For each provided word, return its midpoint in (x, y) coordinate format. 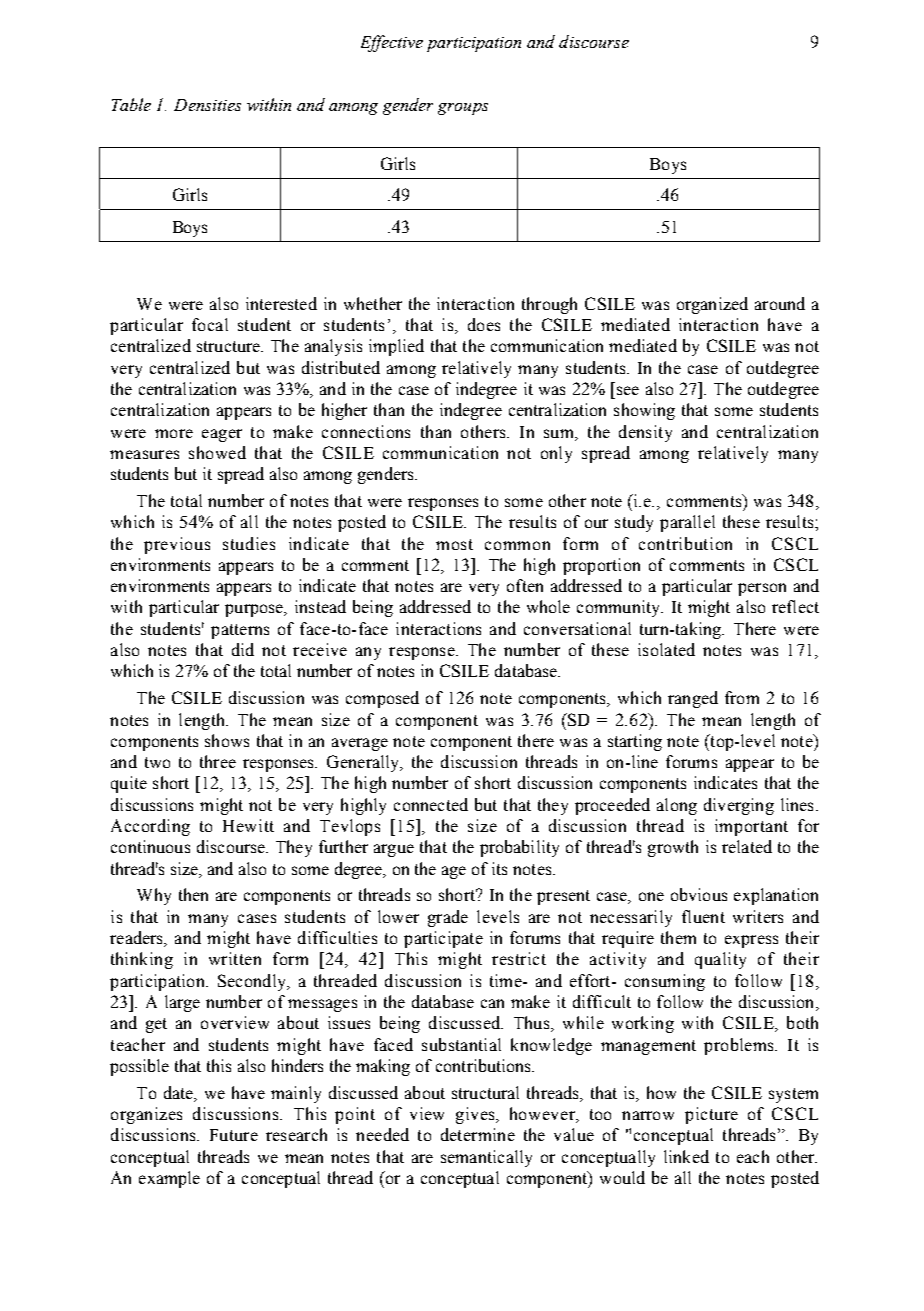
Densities (207, 105)
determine (478, 1134)
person (762, 589)
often (525, 585)
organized (712, 305)
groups (463, 109)
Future (234, 1135)
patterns (240, 631)
